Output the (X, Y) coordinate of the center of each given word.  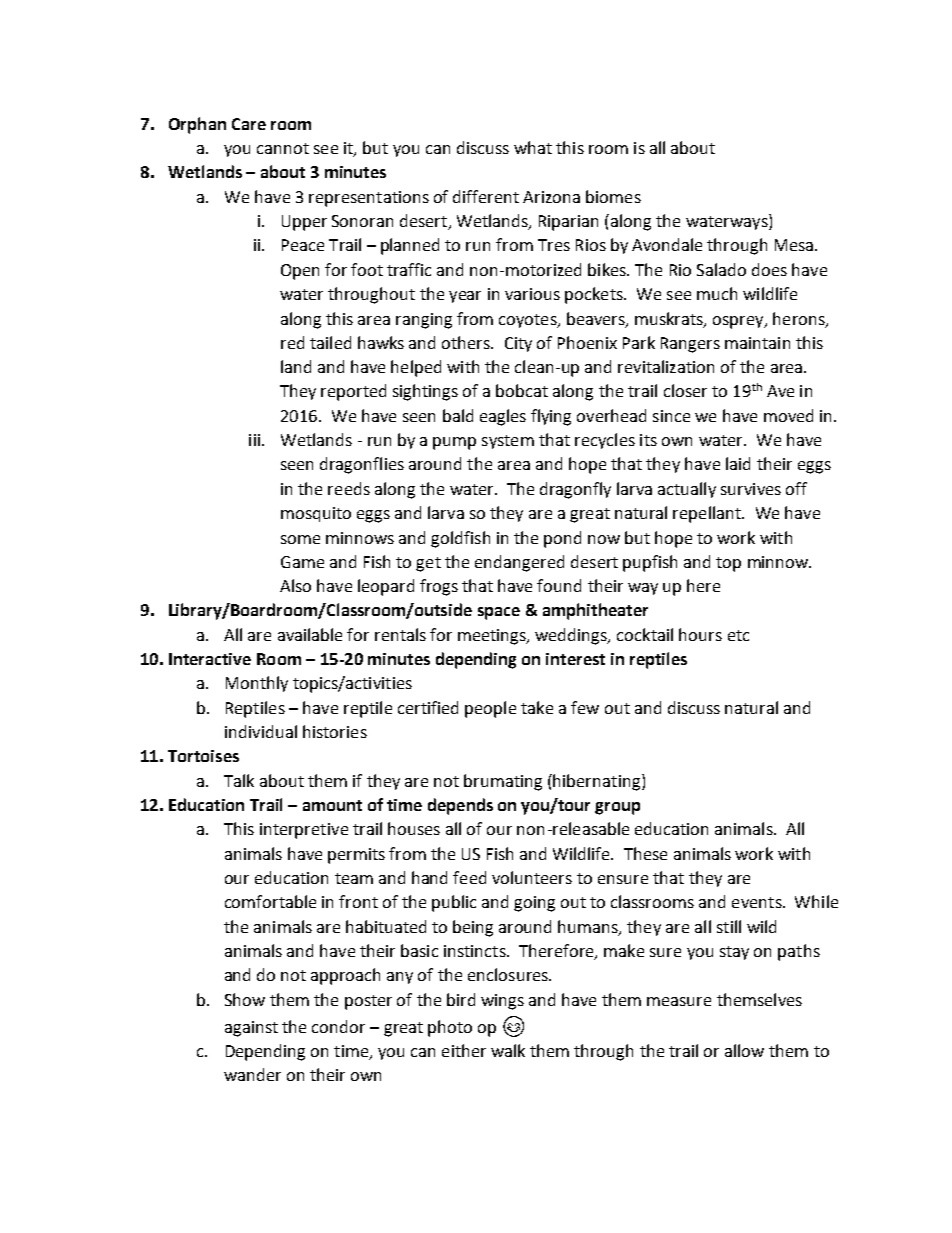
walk (508, 1050)
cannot (283, 148)
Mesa (795, 245)
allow (744, 1050)
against (251, 1029)
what (533, 147)
